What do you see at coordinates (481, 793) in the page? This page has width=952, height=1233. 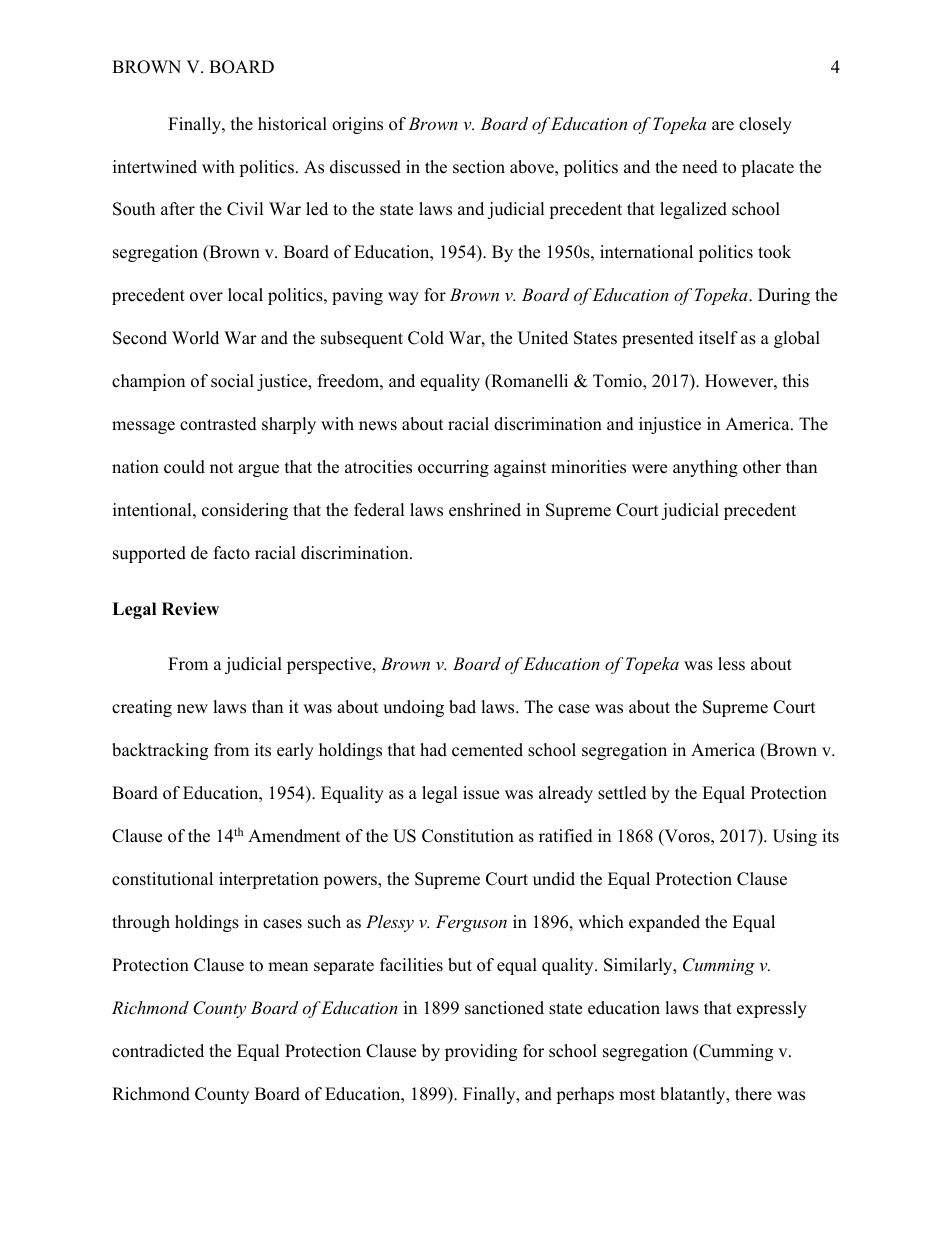 I see `issue` at bounding box center [481, 793].
